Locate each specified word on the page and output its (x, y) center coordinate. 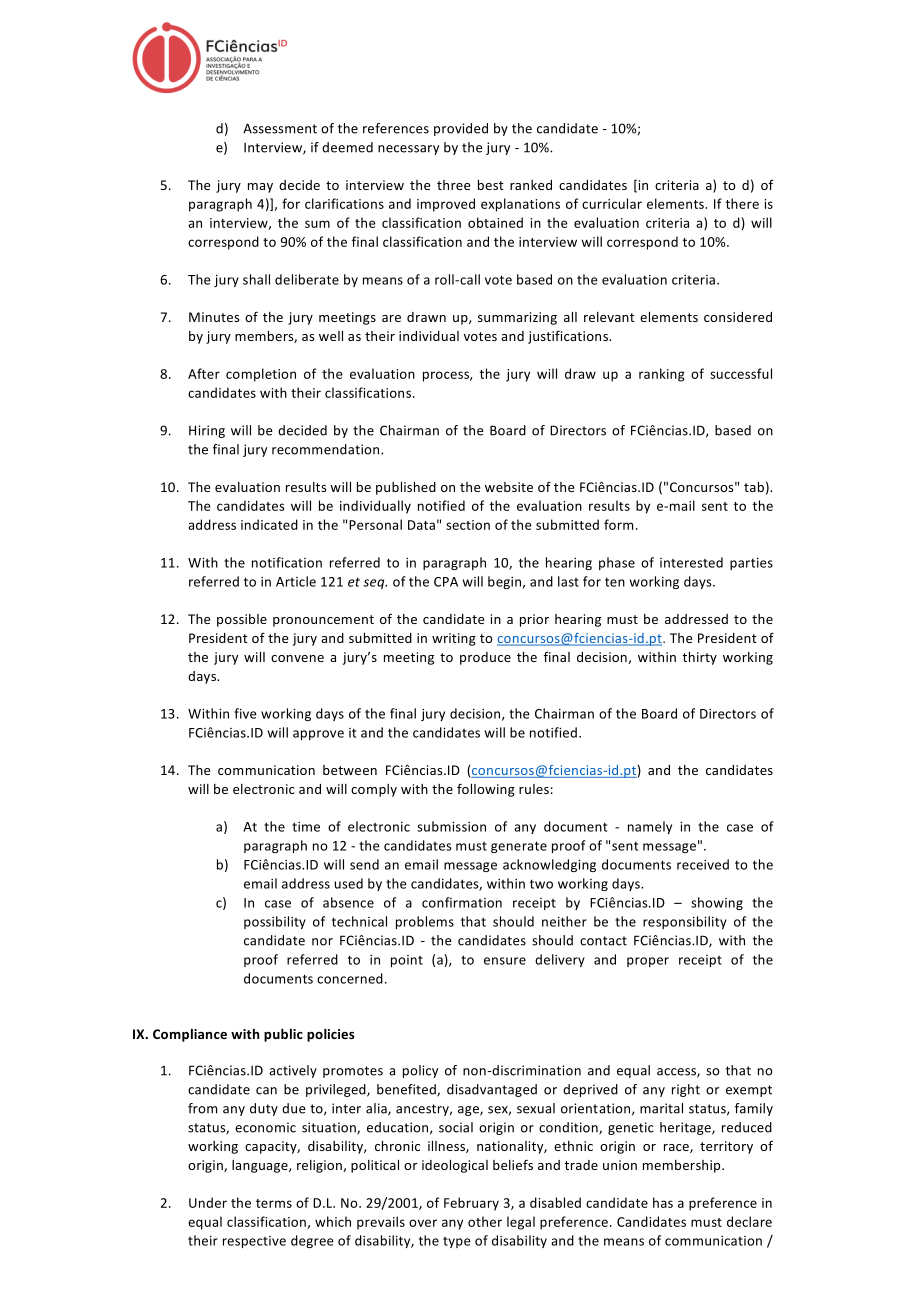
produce (485, 658)
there (742, 203)
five (245, 713)
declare (749, 1221)
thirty (699, 658)
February (471, 1204)
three (453, 185)
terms (274, 1203)
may (260, 188)
